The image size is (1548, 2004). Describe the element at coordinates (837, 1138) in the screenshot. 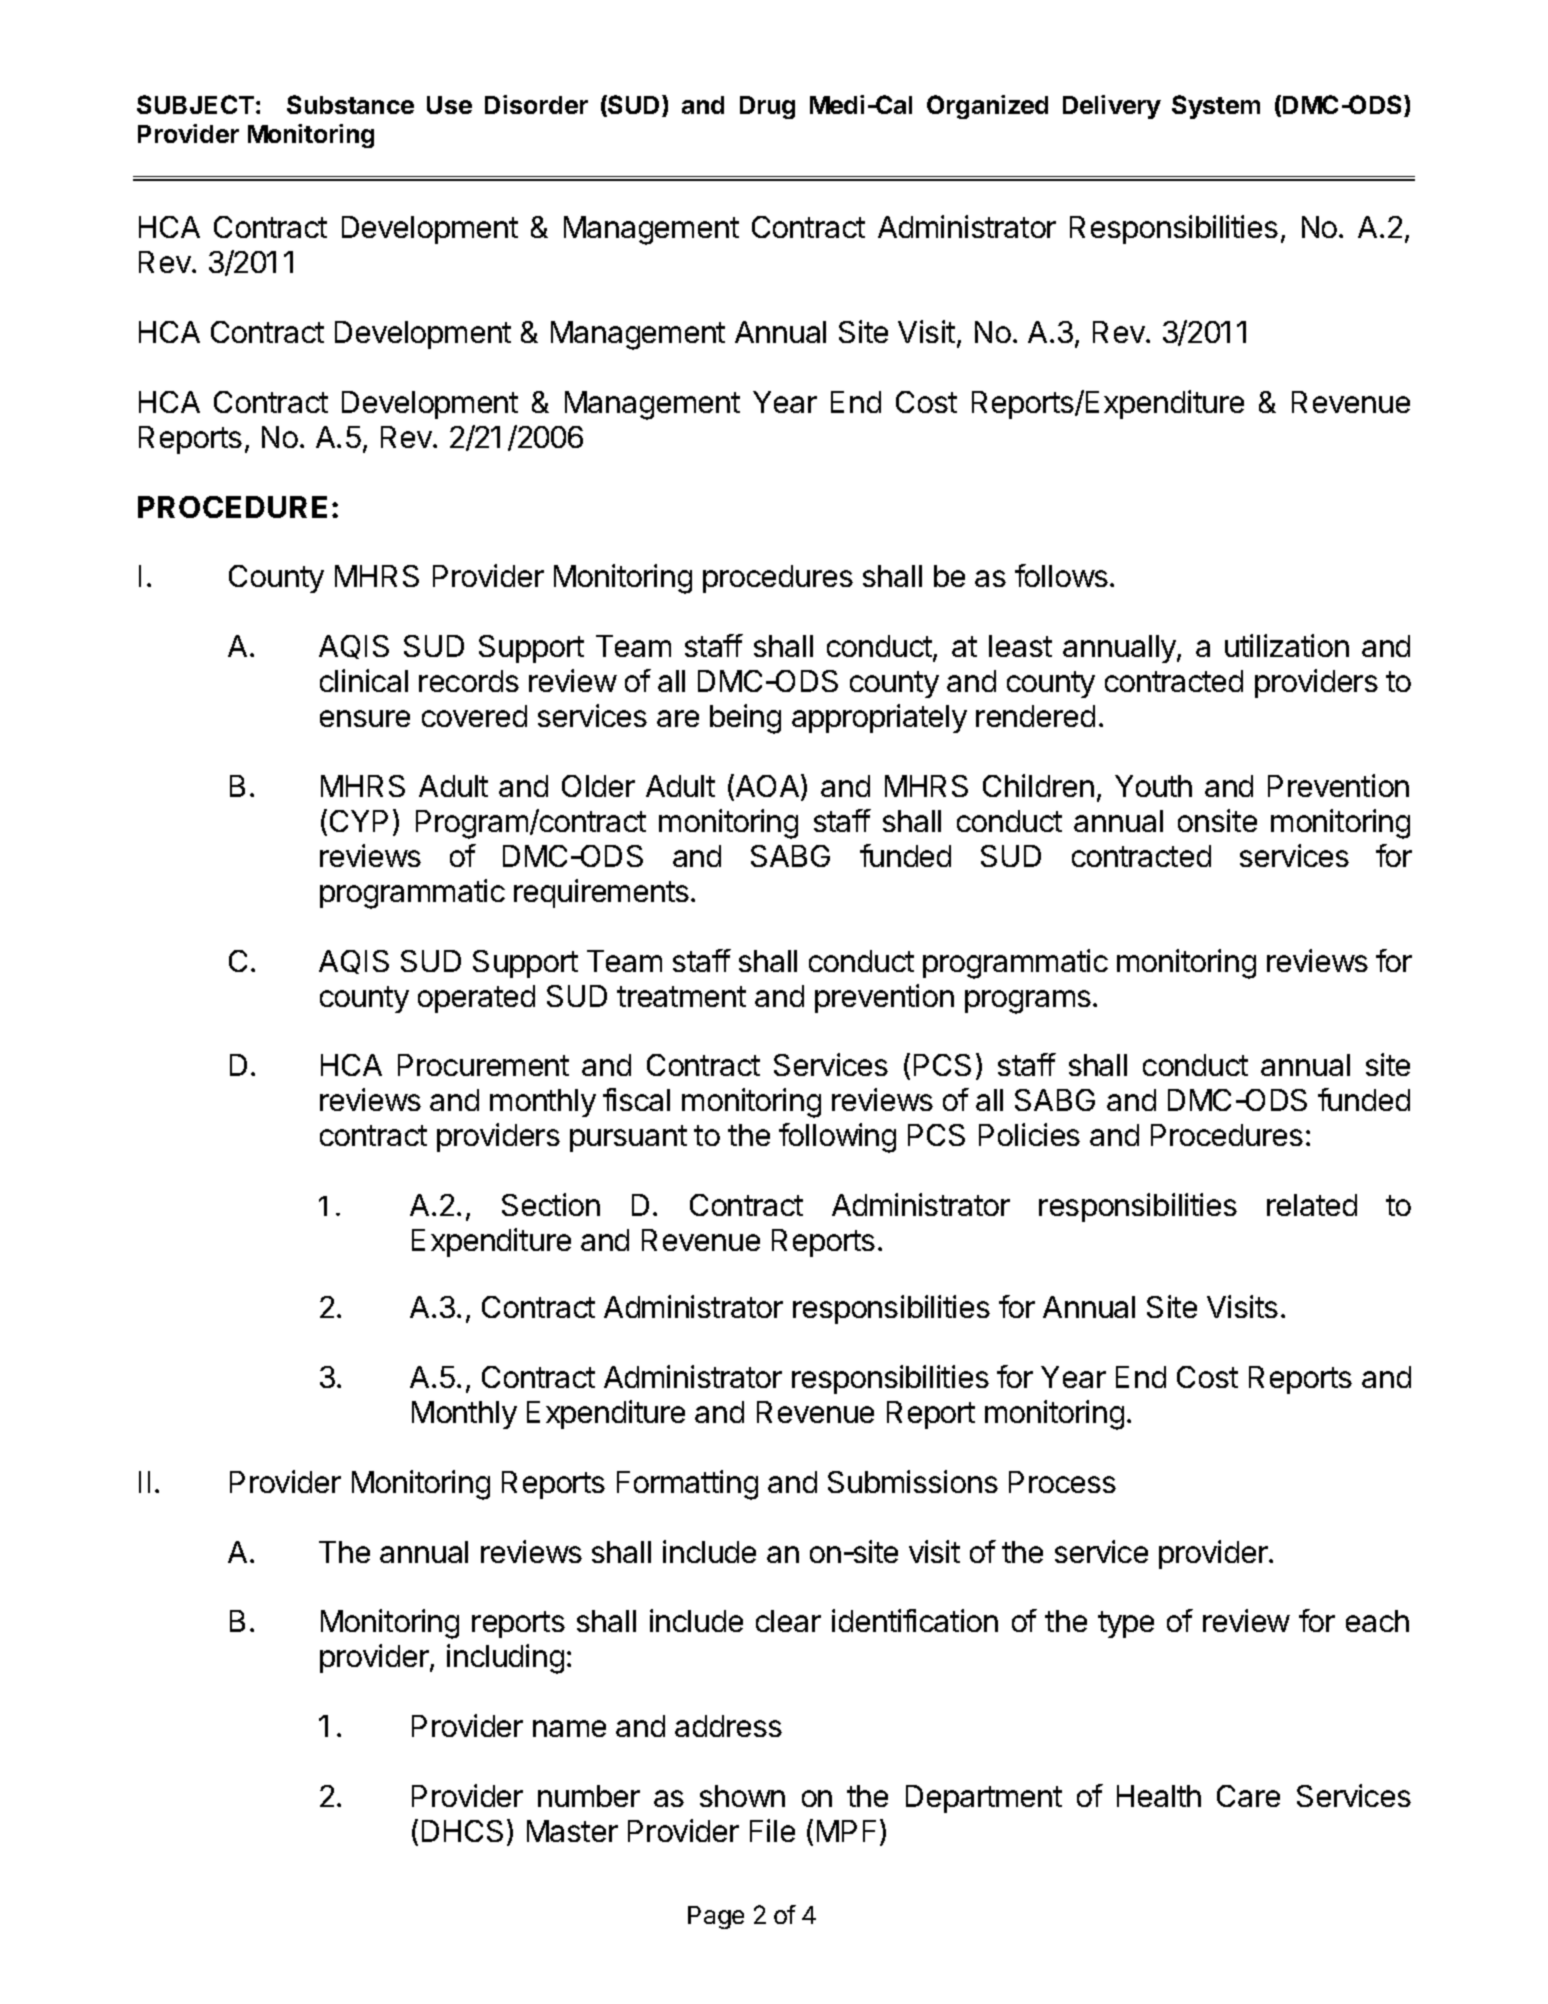

I see `following` at that location.
